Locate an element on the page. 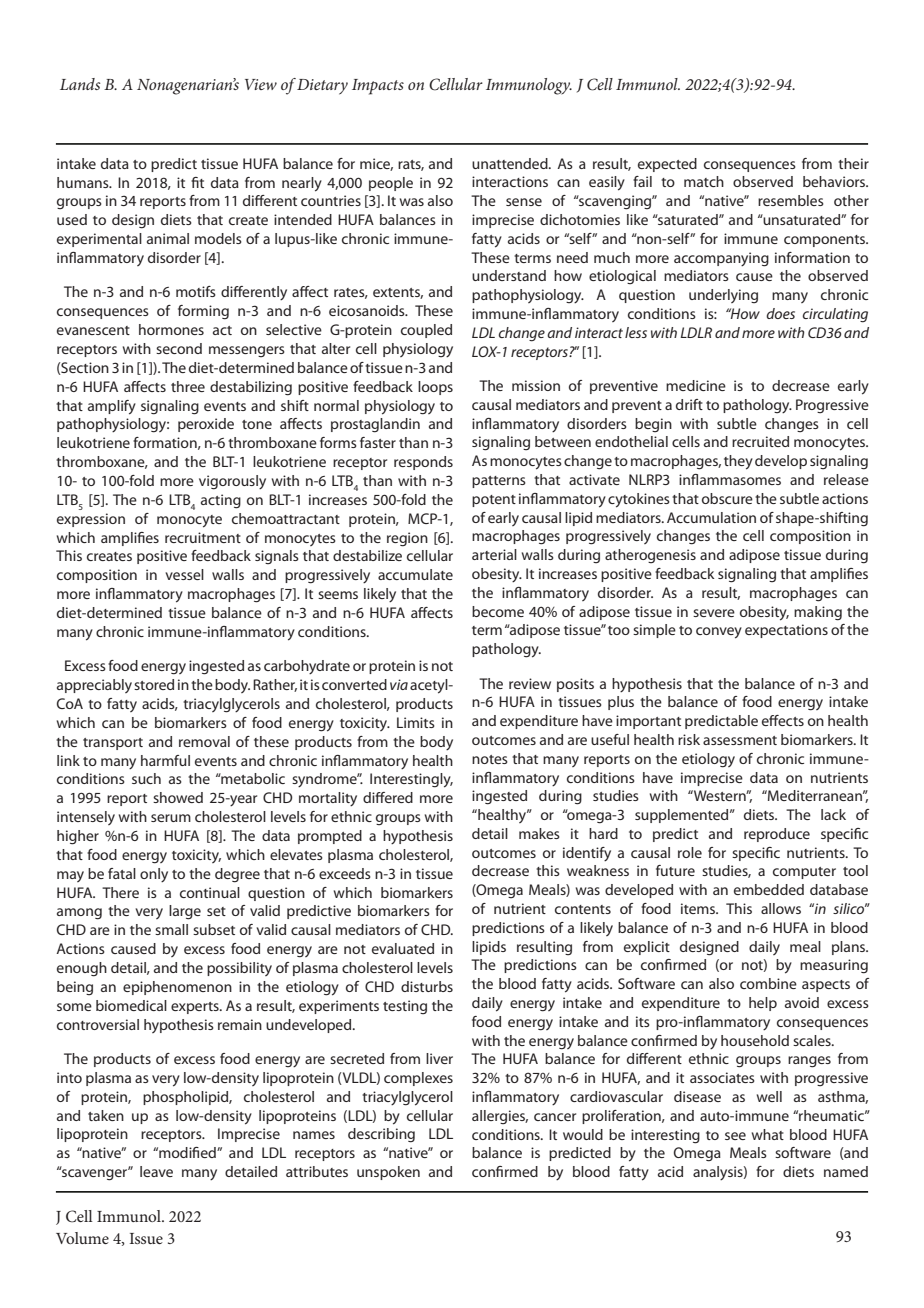  reproduce is located at coordinates (777, 835).
